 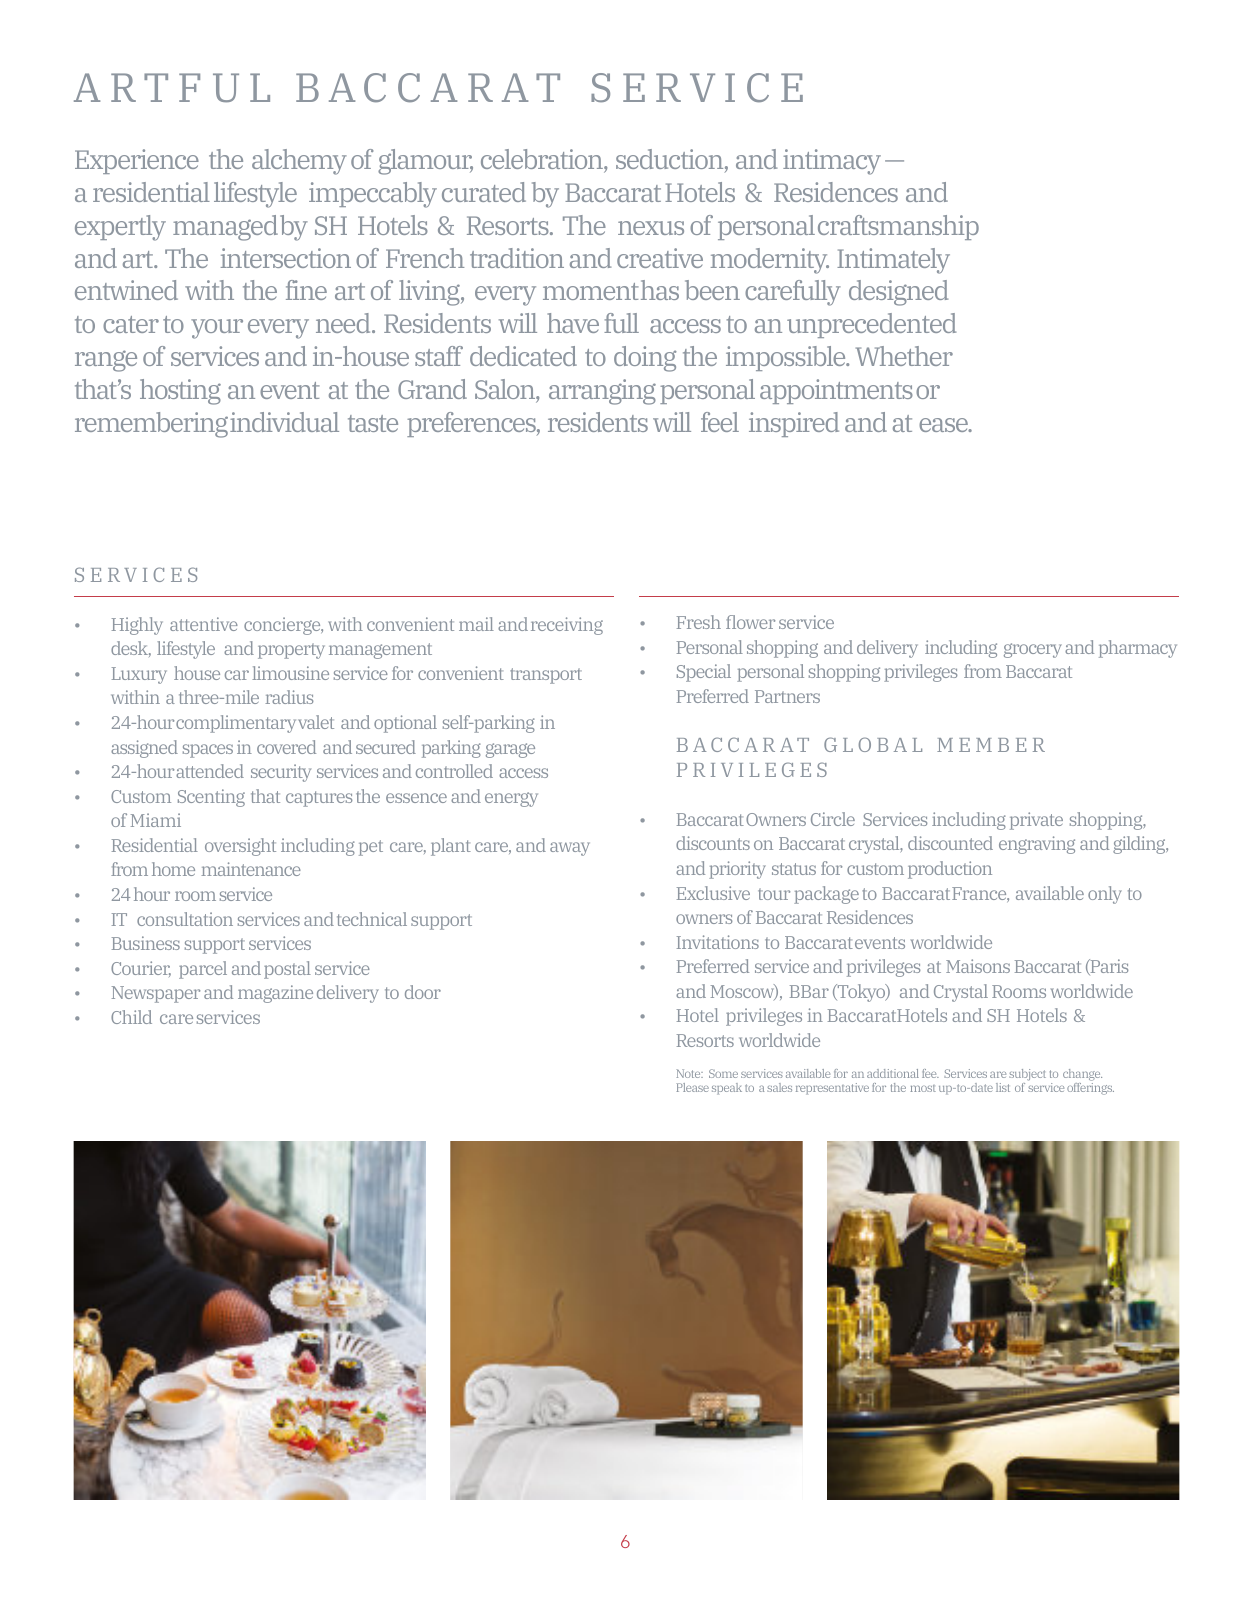 I want to click on Fresh, so click(x=699, y=622).
